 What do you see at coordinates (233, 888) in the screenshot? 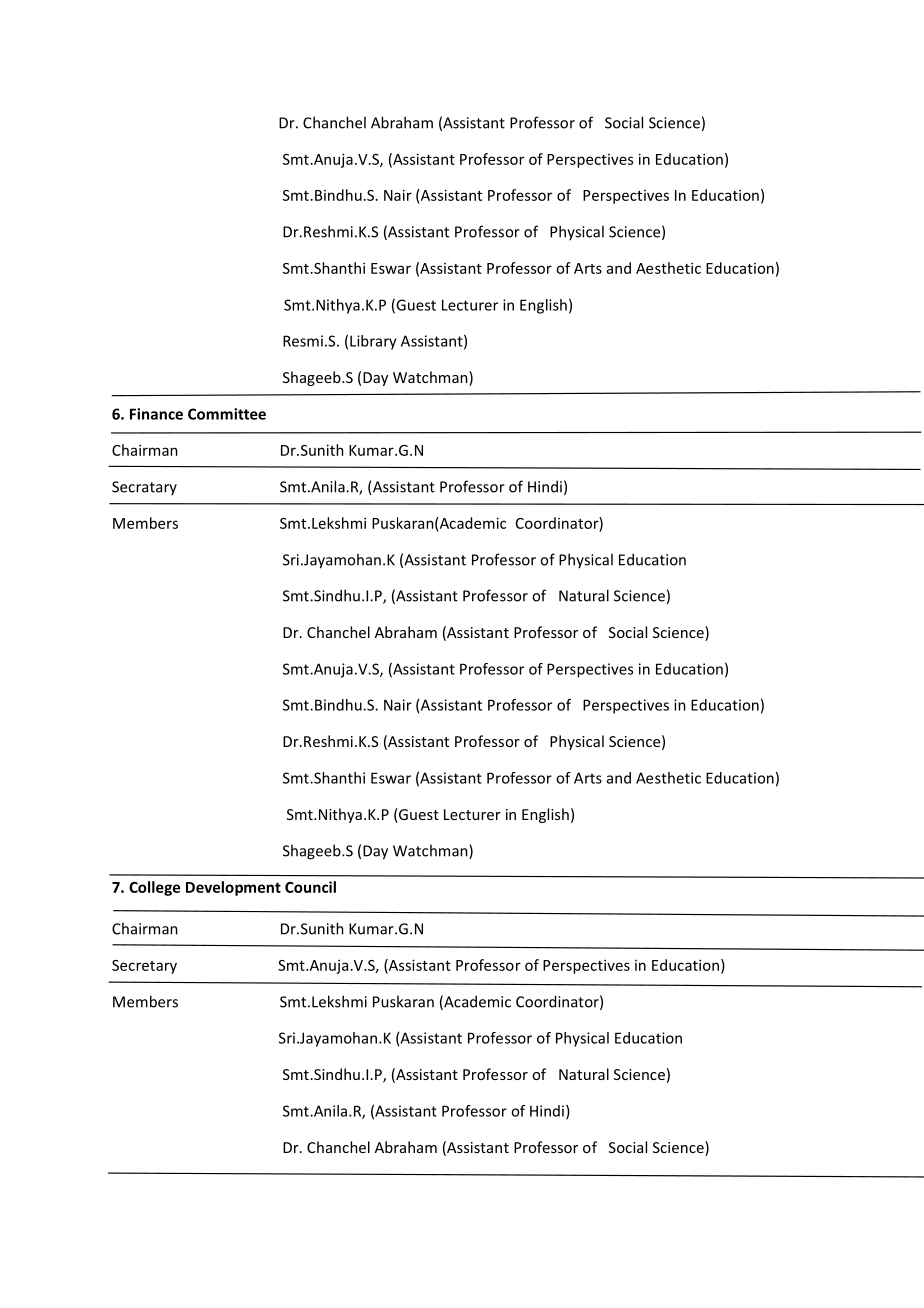
I see `Development` at bounding box center [233, 888].
